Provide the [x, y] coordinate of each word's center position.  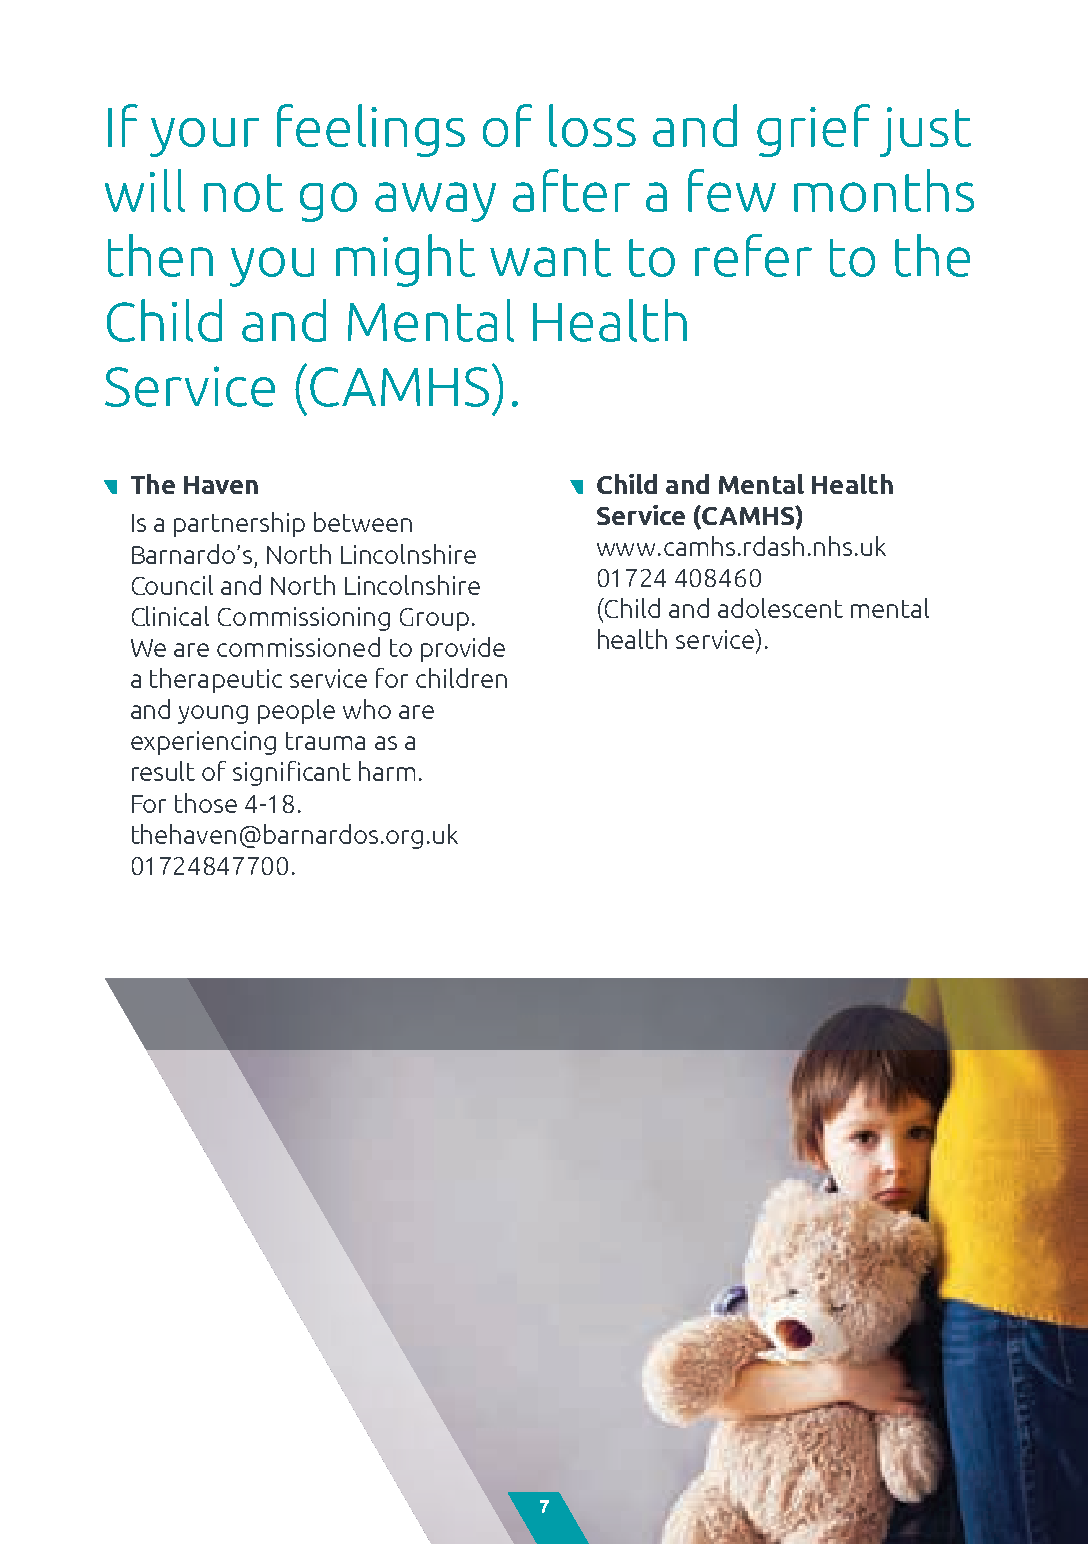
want [550, 258]
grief [813, 130]
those [206, 803]
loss [592, 125]
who [367, 709]
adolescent [780, 608]
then [160, 255]
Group [434, 619]
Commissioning [304, 619]
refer [753, 255]
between [363, 522]
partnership [239, 524]
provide [463, 649]
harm [387, 771]
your [204, 137]
